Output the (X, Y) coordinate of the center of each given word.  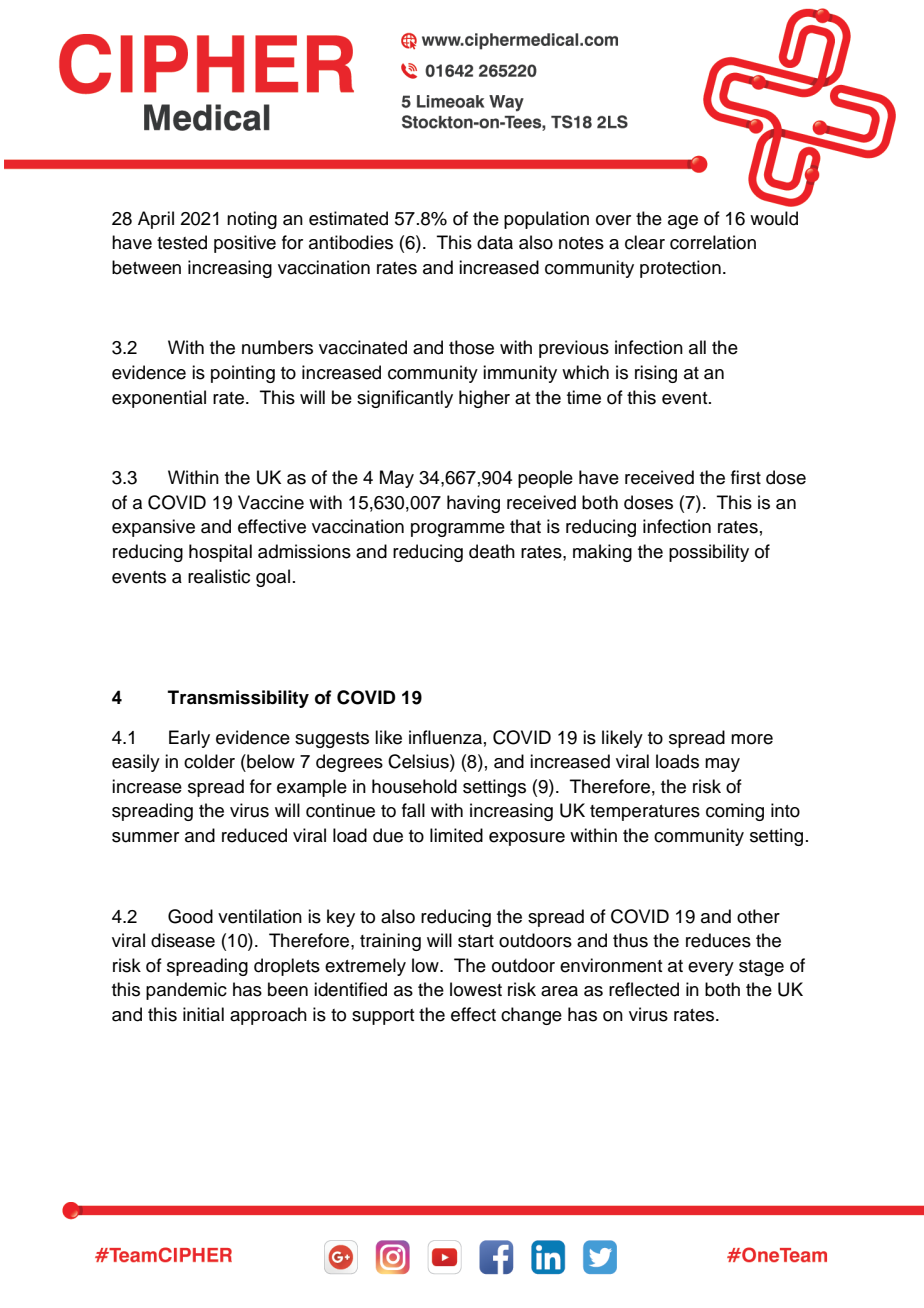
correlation (713, 242)
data (495, 242)
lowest (476, 989)
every (711, 969)
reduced (254, 835)
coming (735, 812)
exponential (159, 399)
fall (413, 810)
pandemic (186, 991)
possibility (709, 553)
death (492, 551)
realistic (219, 576)
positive (245, 244)
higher (484, 399)
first (746, 477)
